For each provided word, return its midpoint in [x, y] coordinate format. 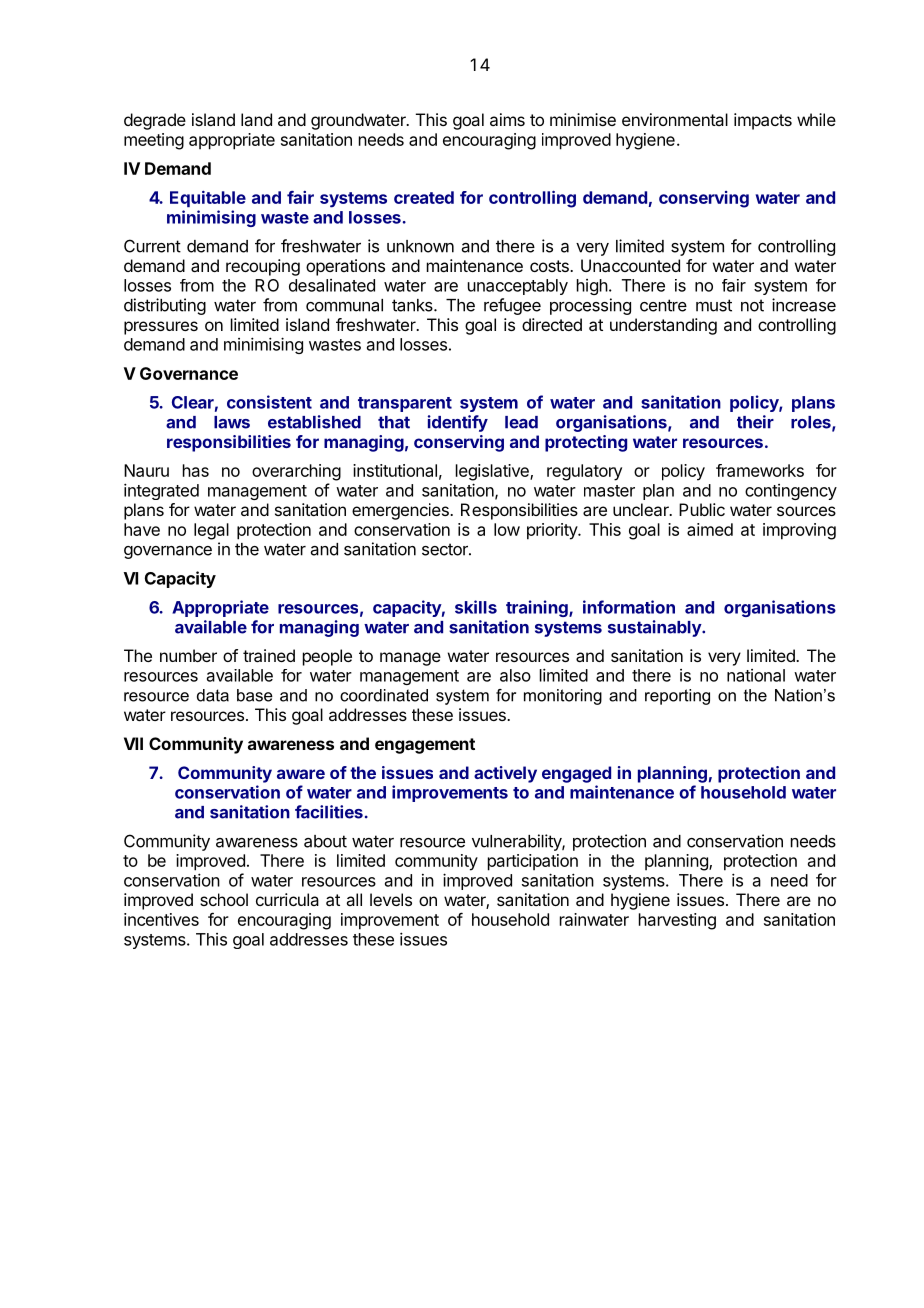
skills [476, 607]
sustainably [655, 628]
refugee [512, 306]
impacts [763, 121]
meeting [154, 141]
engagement [425, 746]
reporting [677, 697]
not [752, 305]
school [224, 899]
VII [133, 743]
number [188, 655]
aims [507, 119]
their [755, 422]
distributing [165, 306]
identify [458, 423]
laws [232, 422]
